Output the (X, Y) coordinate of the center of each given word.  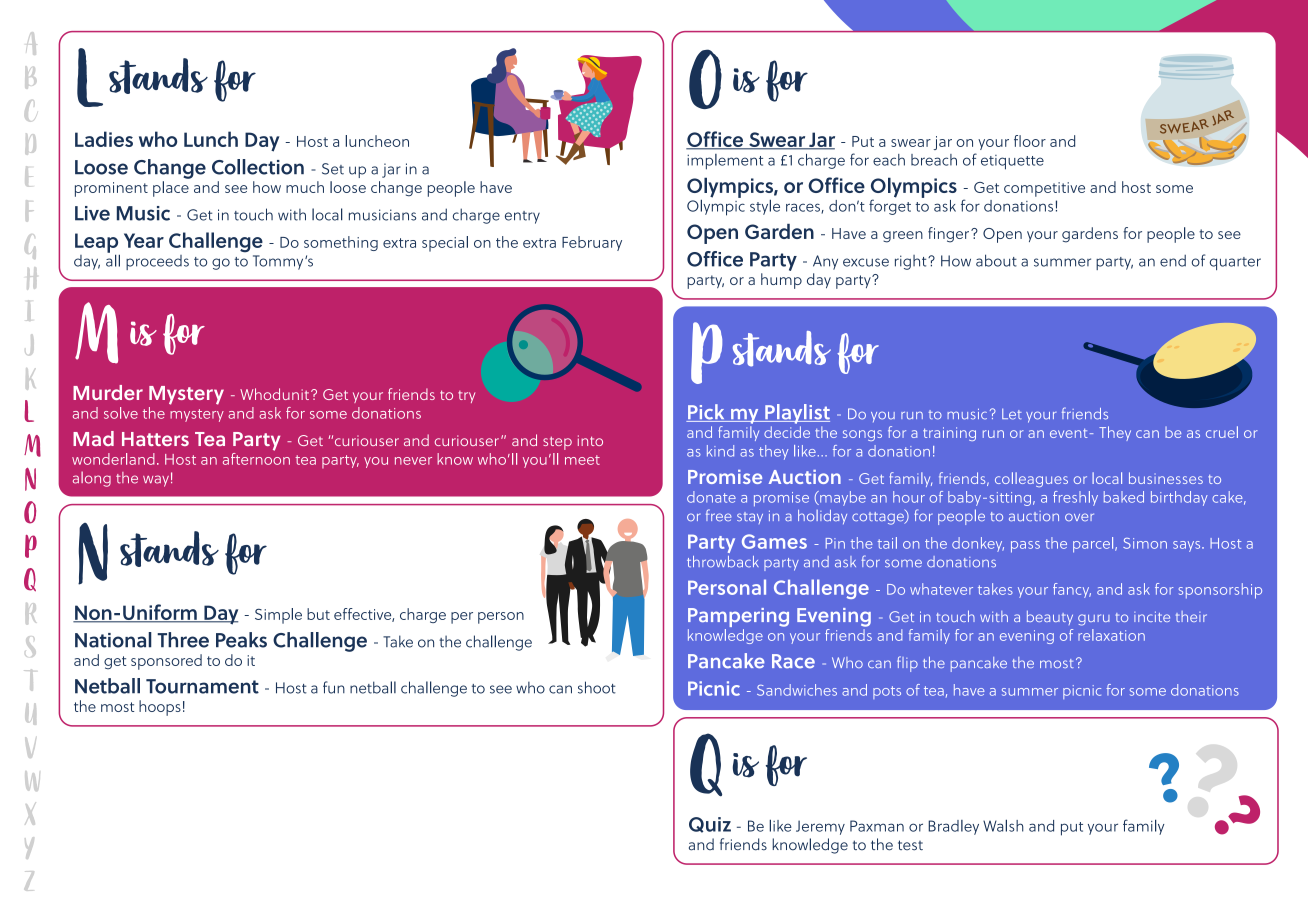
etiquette (1012, 162)
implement (725, 162)
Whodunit (276, 394)
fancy (1072, 590)
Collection (258, 167)
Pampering (738, 619)
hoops (160, 708)
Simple (278, 616)
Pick (706, 413)
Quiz (710, 825)
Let (1012, 414)
